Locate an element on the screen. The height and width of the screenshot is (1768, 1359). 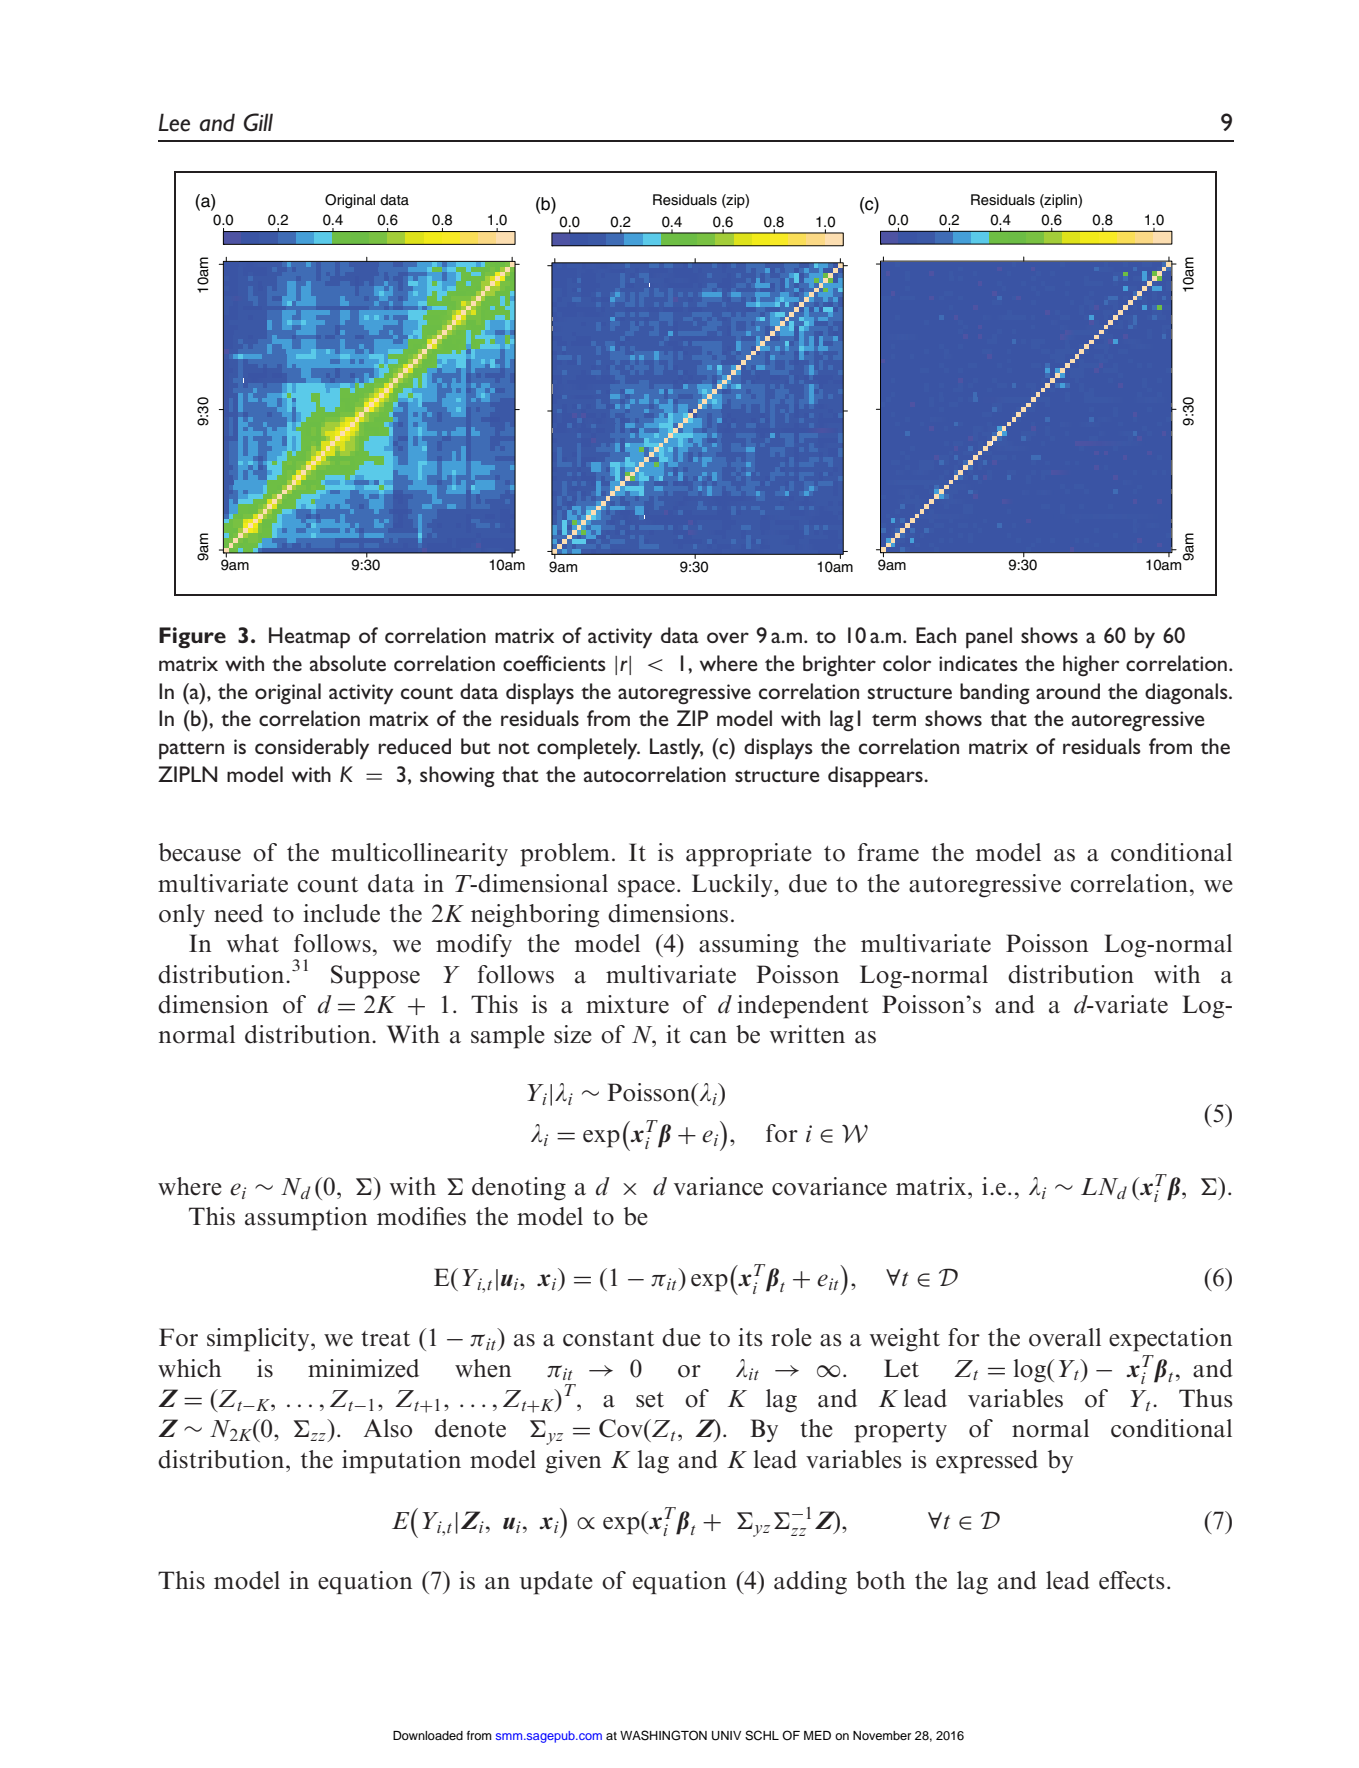
November is located at coordinates (882, 1735).
